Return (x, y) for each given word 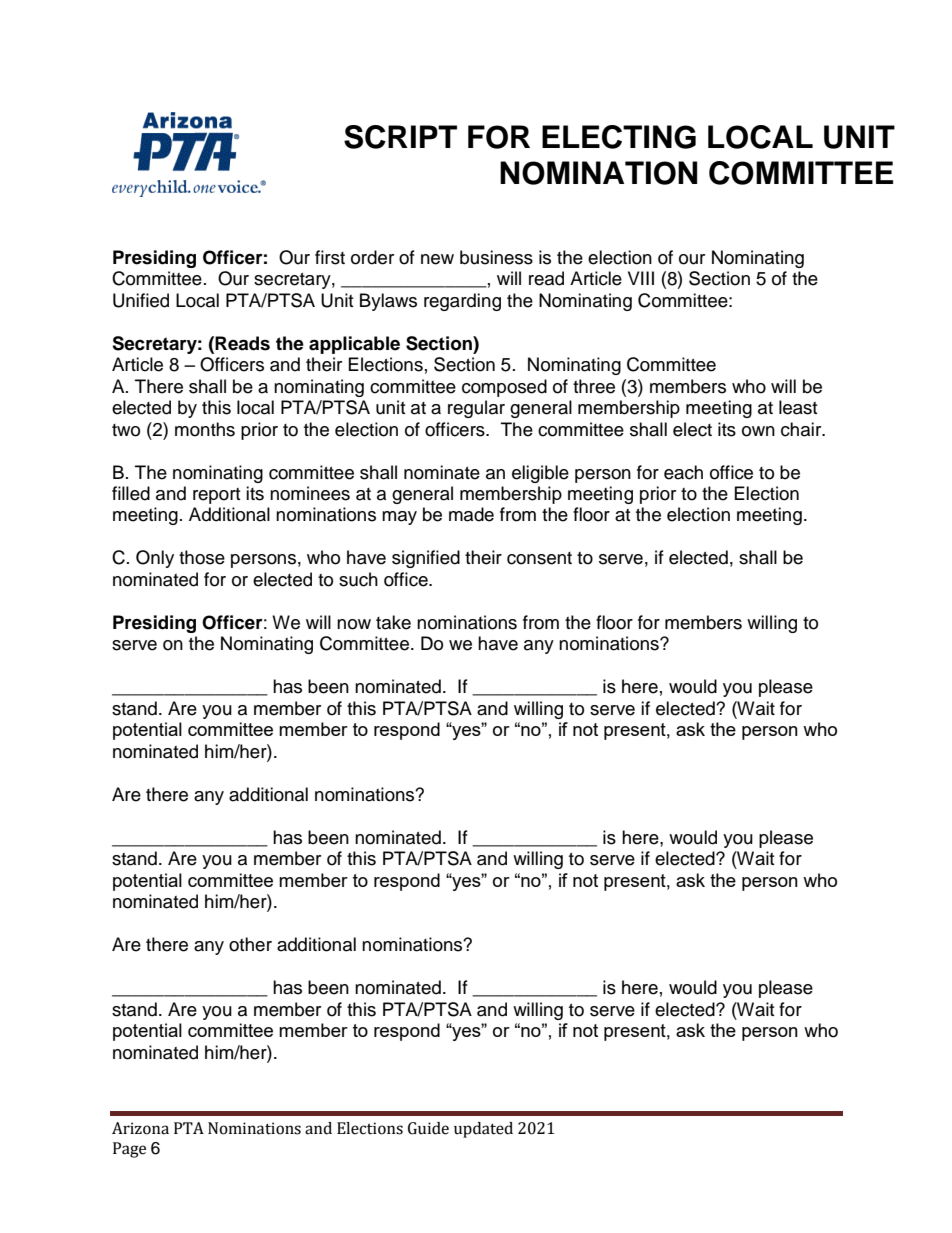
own (758, 431)
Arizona (140, 1128)
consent (539, 558)
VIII (641, 278)
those (202, 557)
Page (129, 1150)
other (250, 944)
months (205, 429)
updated (483, 1130)
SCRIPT (400, 137)
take (393, 622)
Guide (428, 1128)
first (330, 257)
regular (476, 409)
